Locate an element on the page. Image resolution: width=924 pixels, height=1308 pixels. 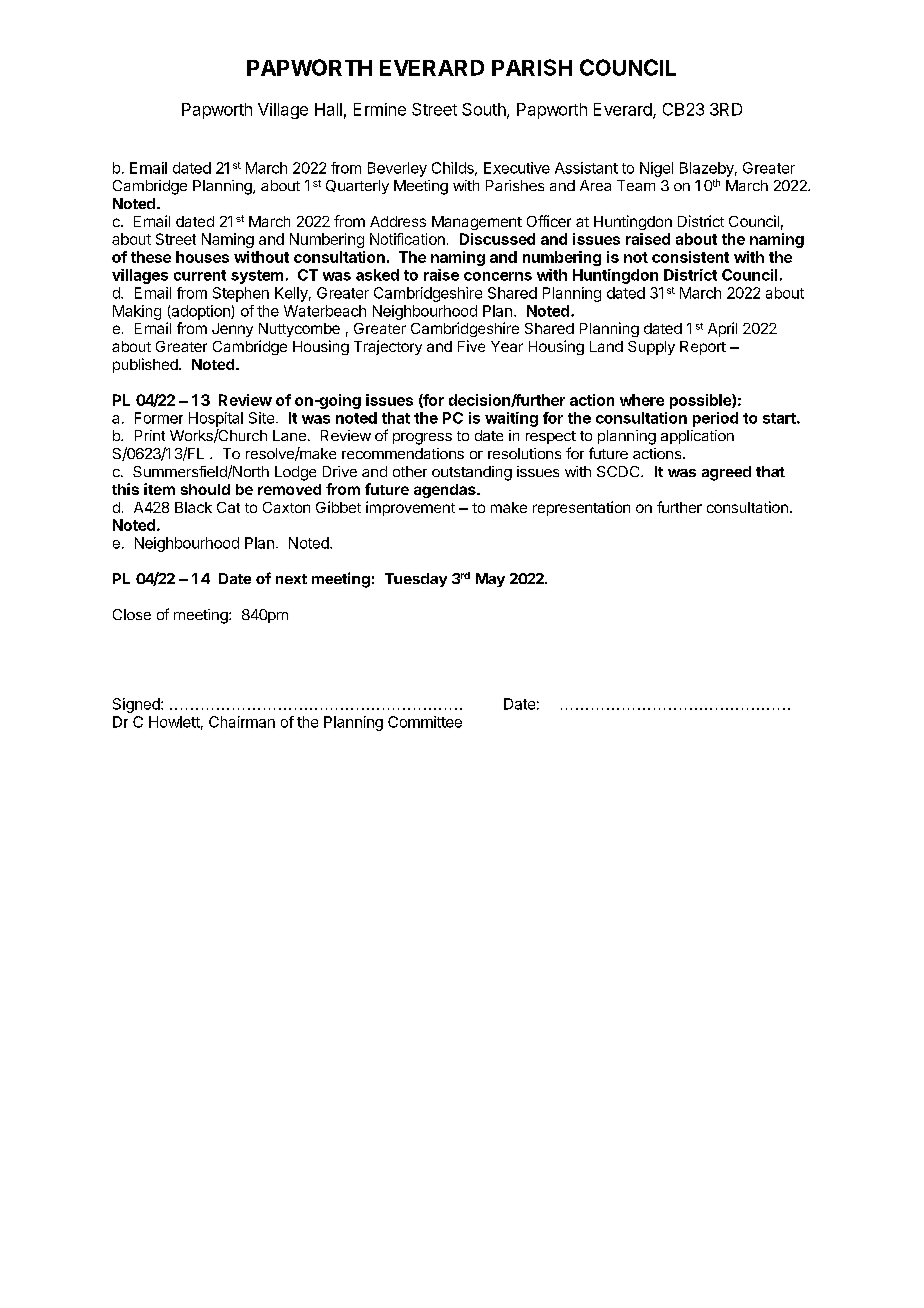
Black is located at coordinates (193, 507).
